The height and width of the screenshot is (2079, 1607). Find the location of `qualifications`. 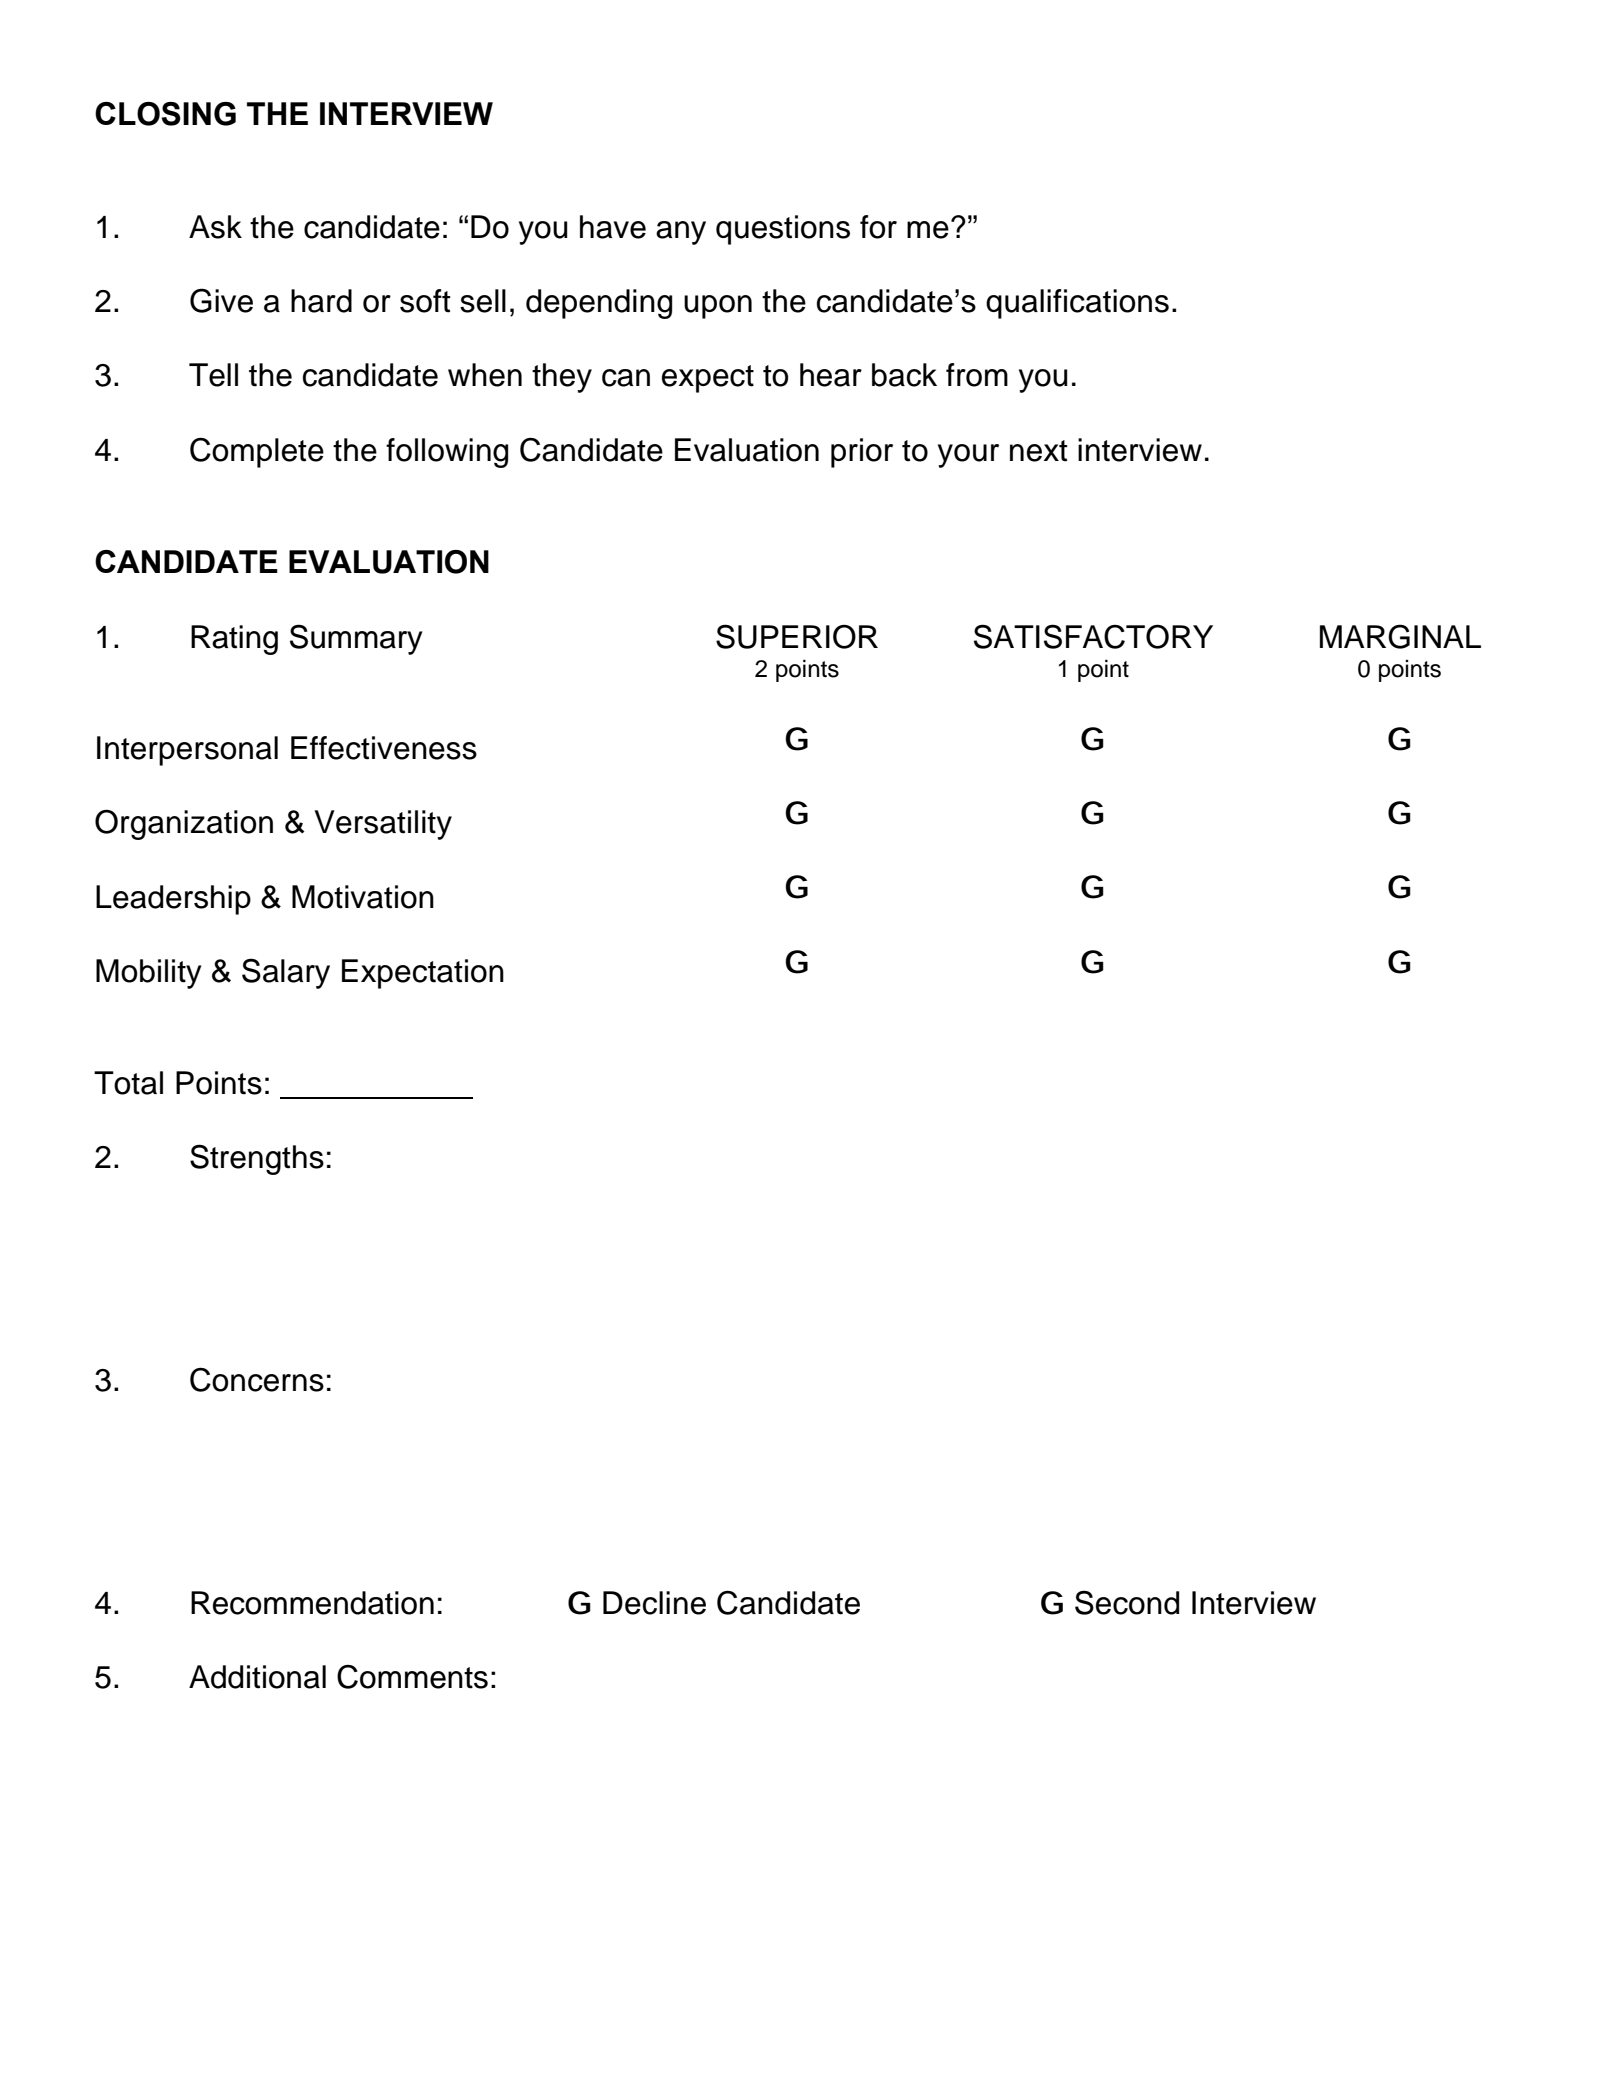

qualifications is located at coordinates (1077, 304).
